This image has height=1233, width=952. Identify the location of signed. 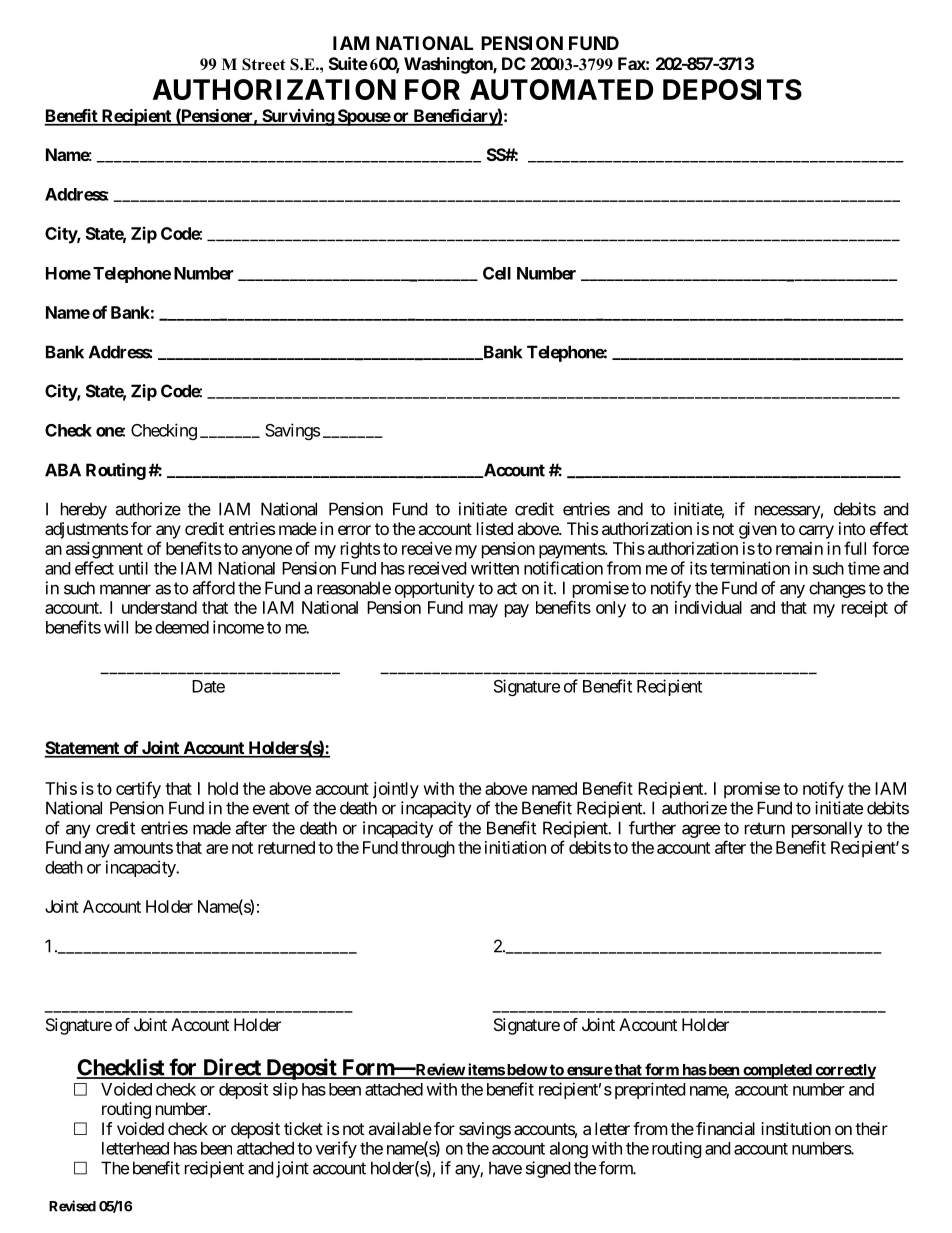
(548, 1169).
